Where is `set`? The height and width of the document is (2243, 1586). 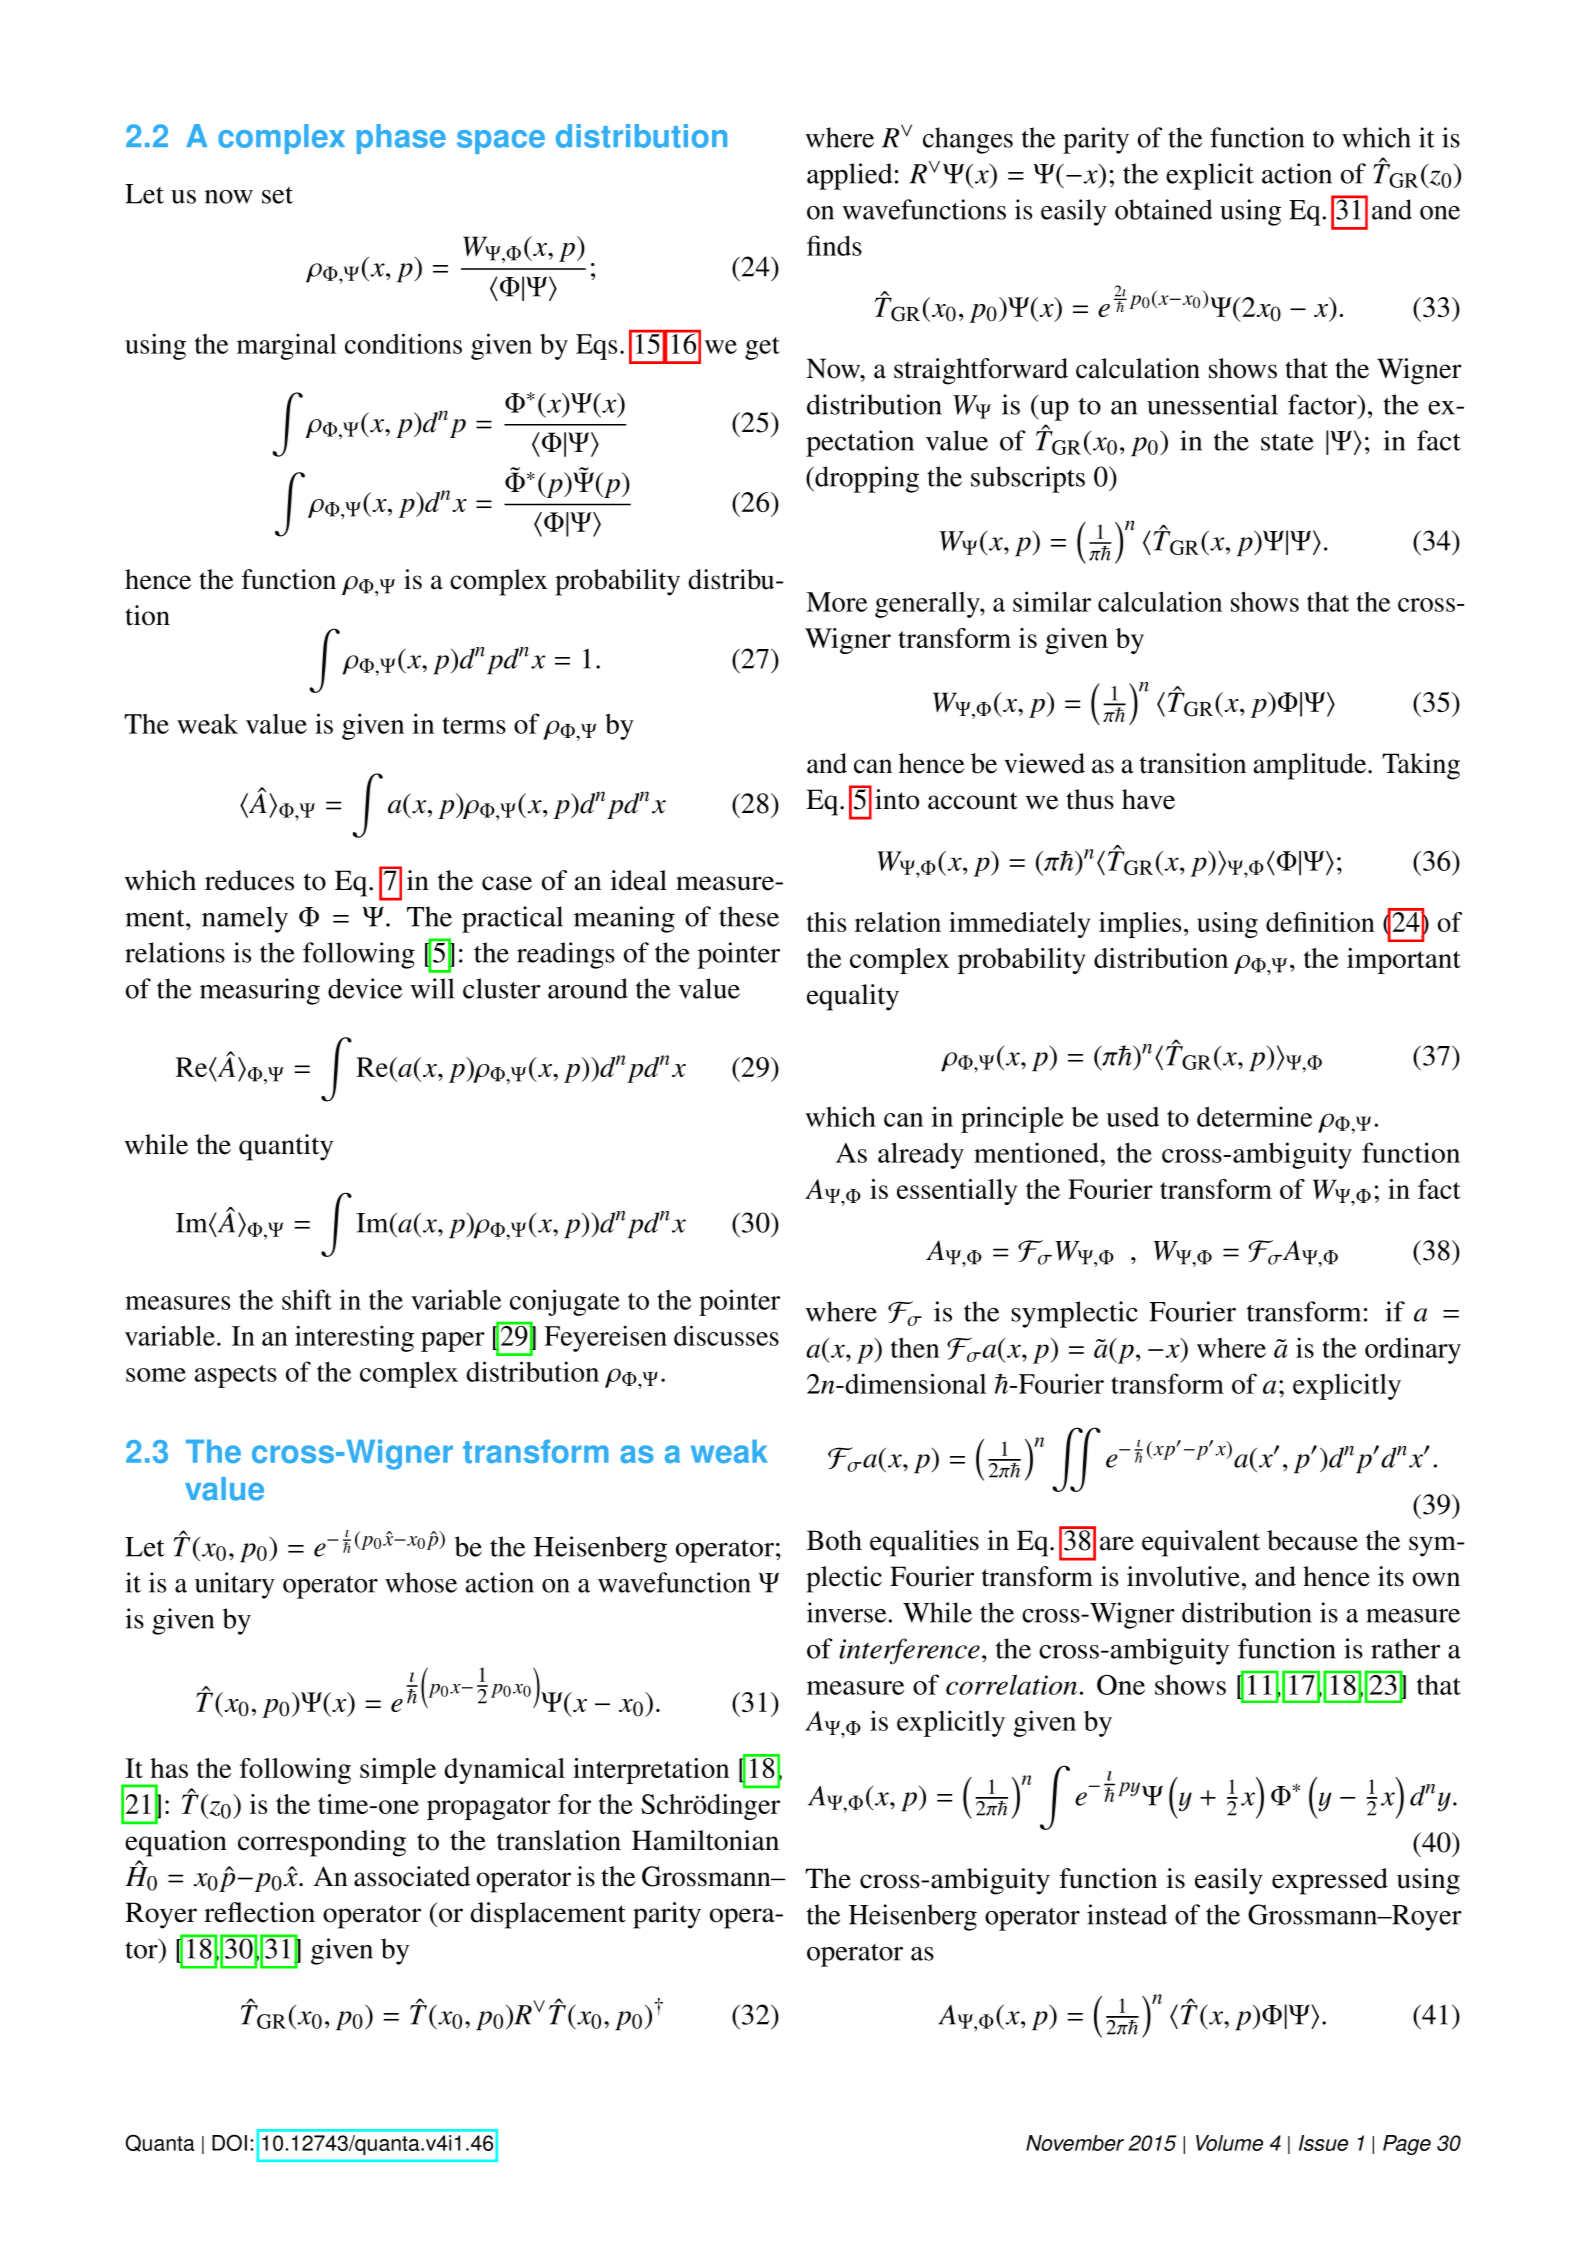 set is located at coordinates (277, 195).
